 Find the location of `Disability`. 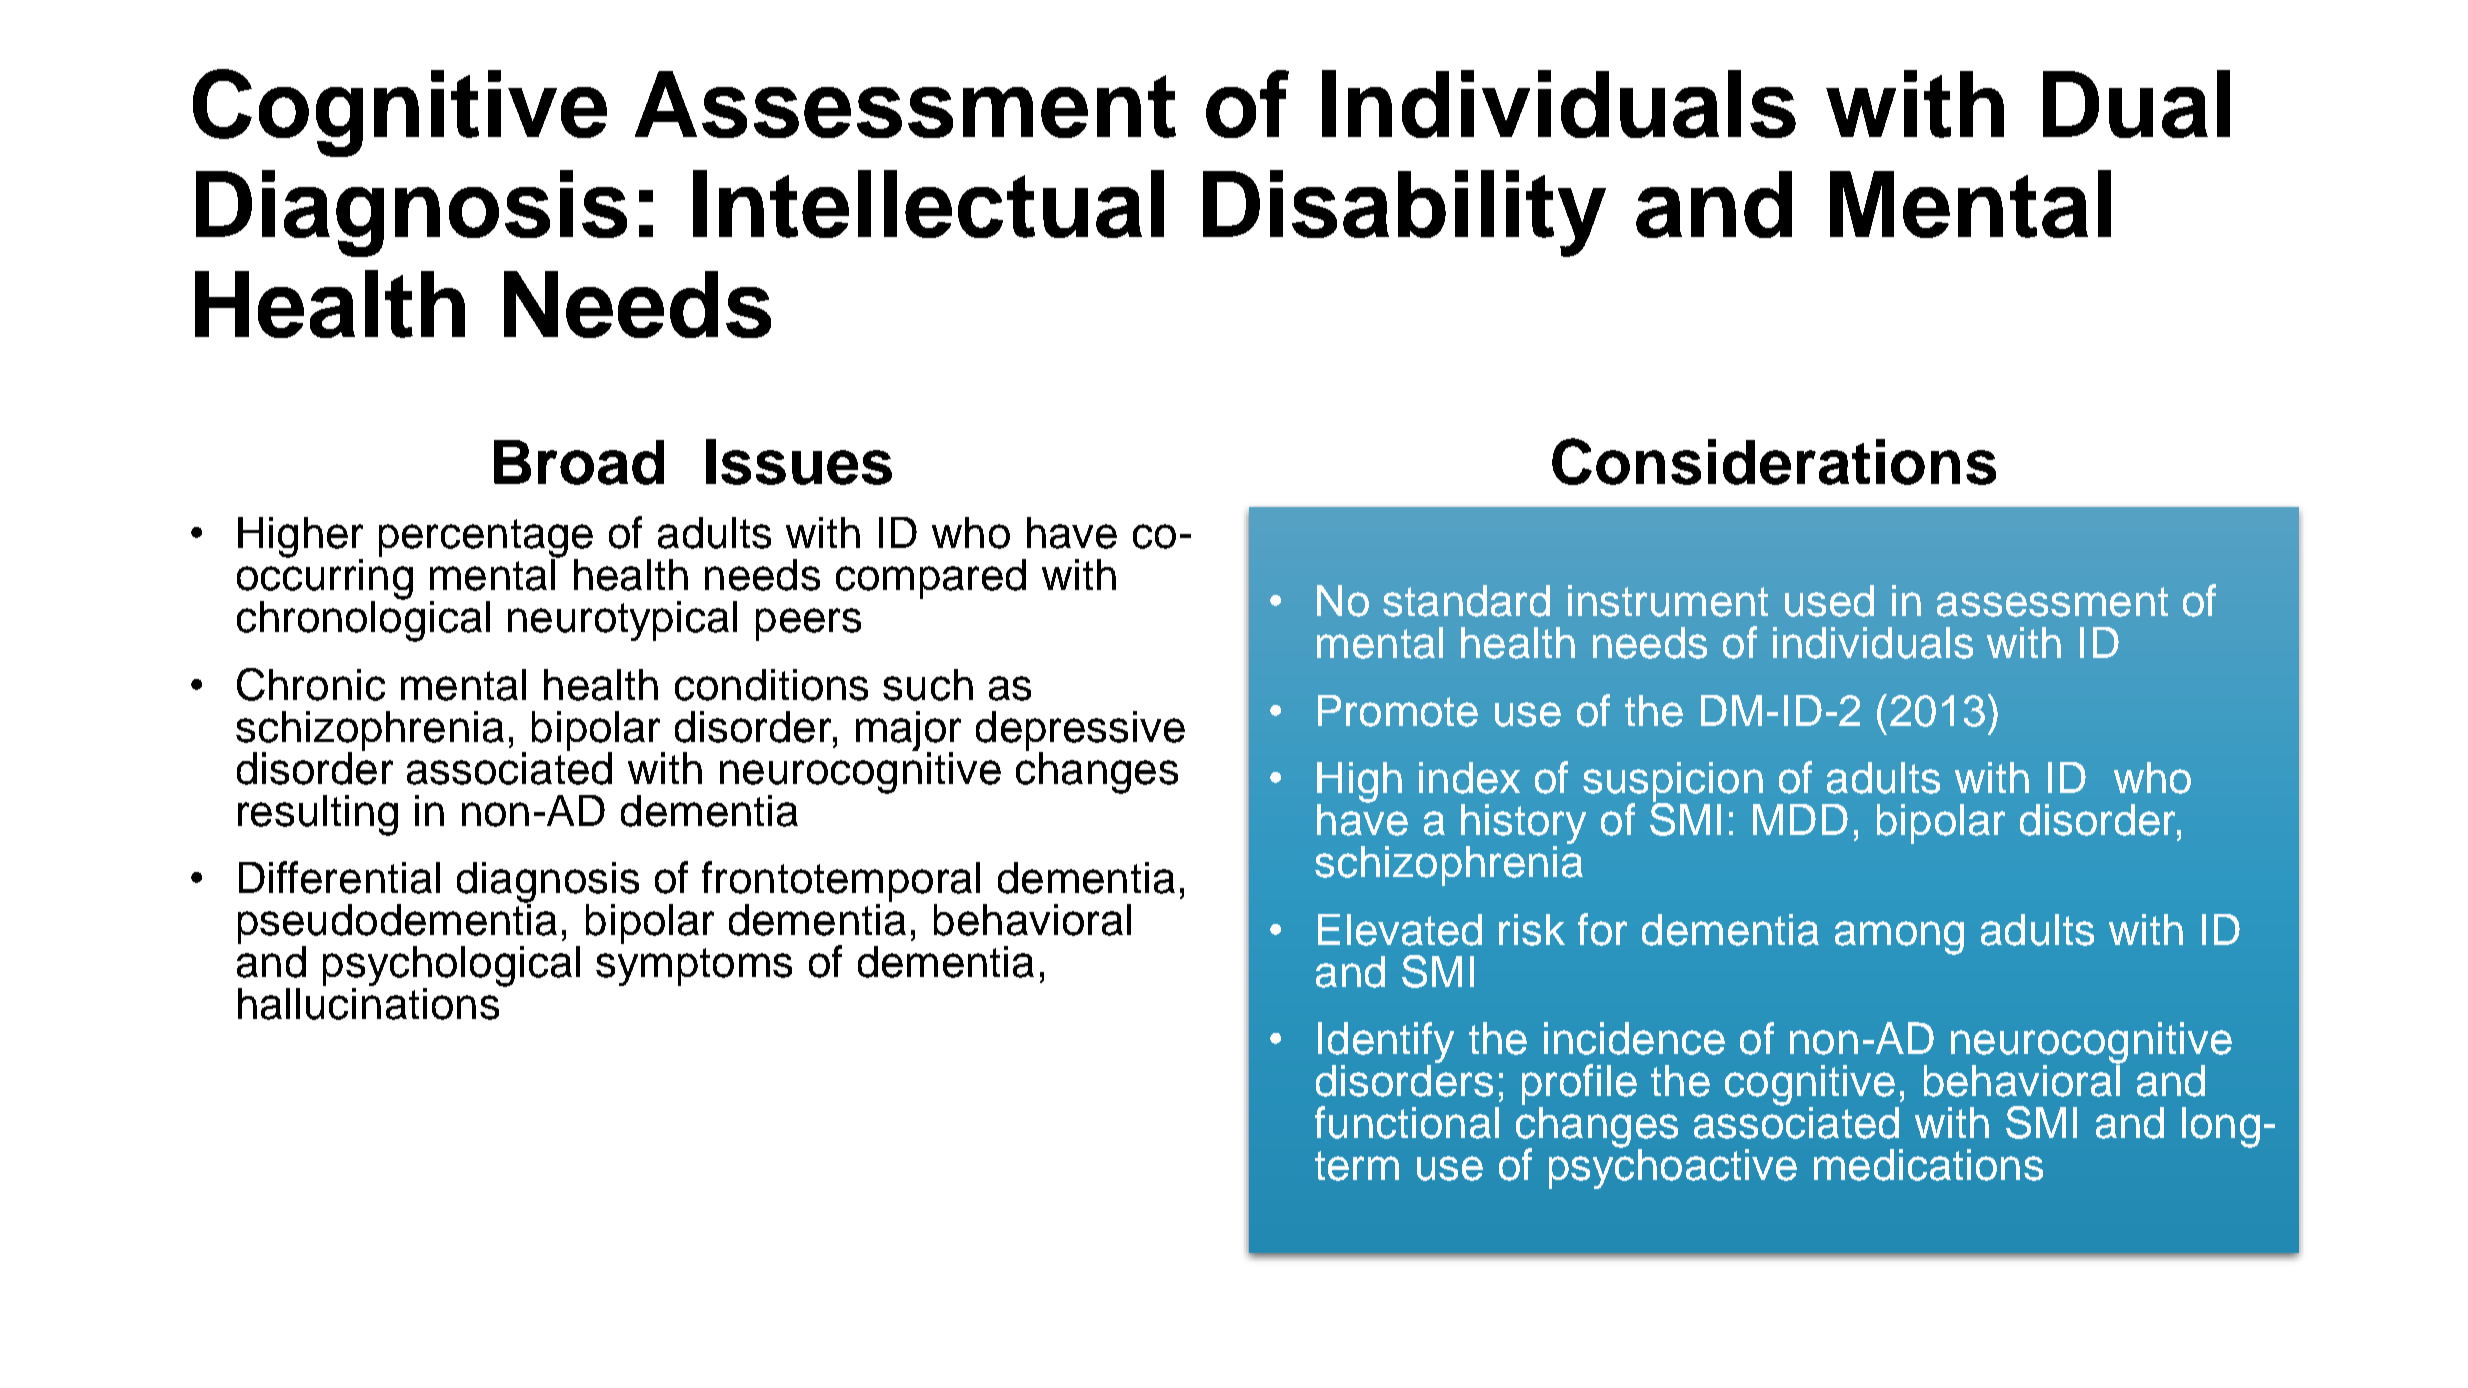

Disability is located at coordinates (1404, 213).
